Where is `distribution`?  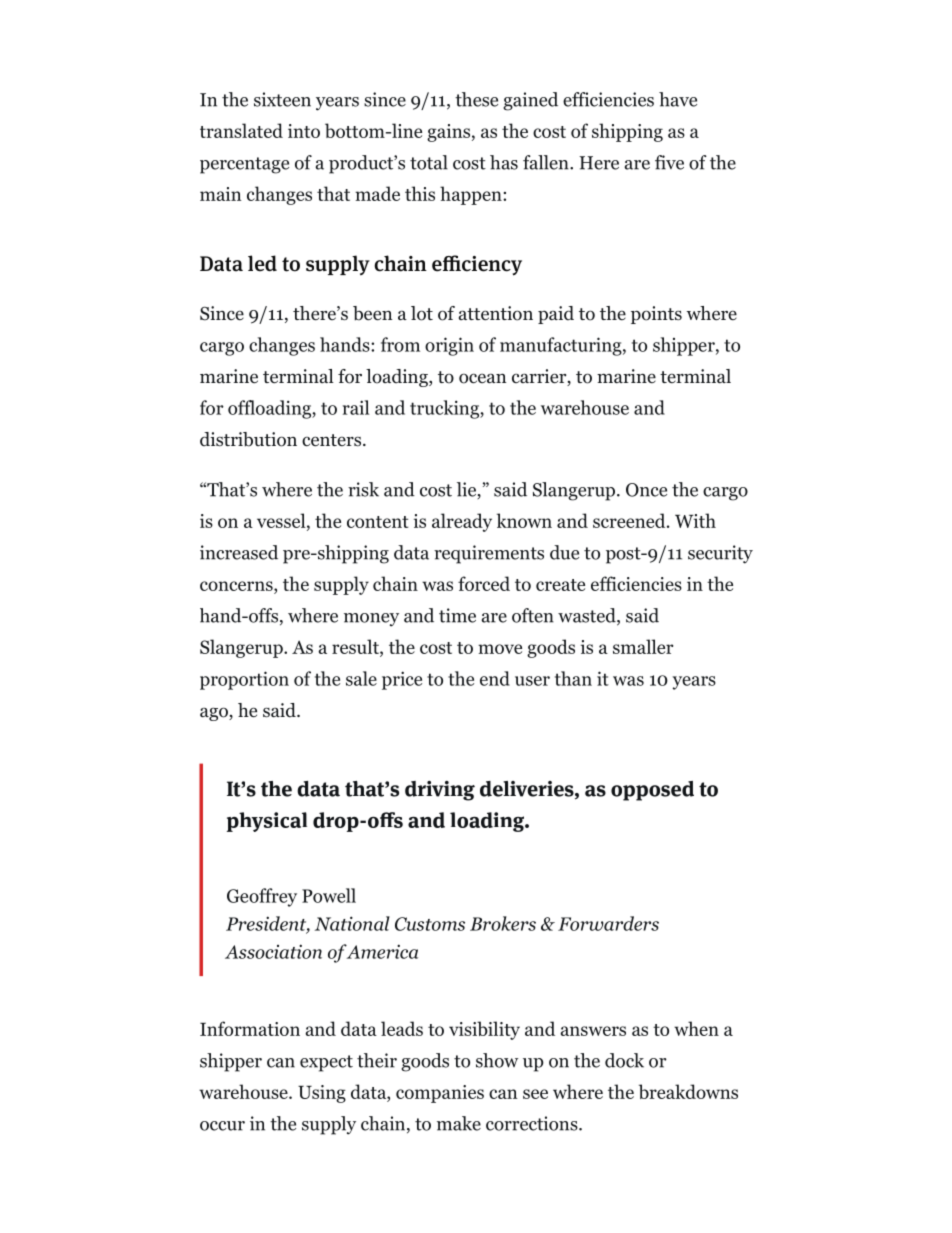 distribution is located at coordinates (248, 439).
